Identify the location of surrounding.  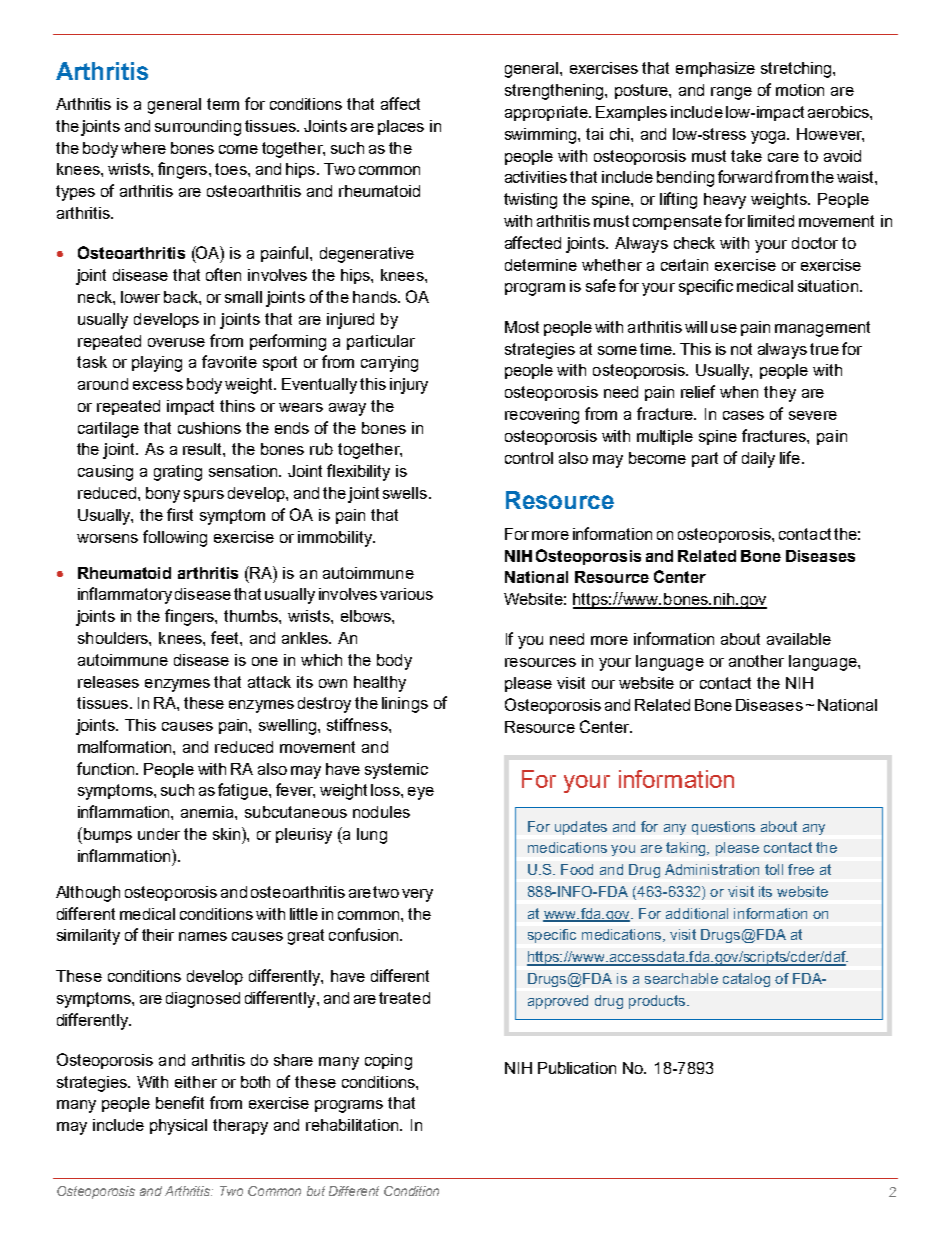
(198, 128).
